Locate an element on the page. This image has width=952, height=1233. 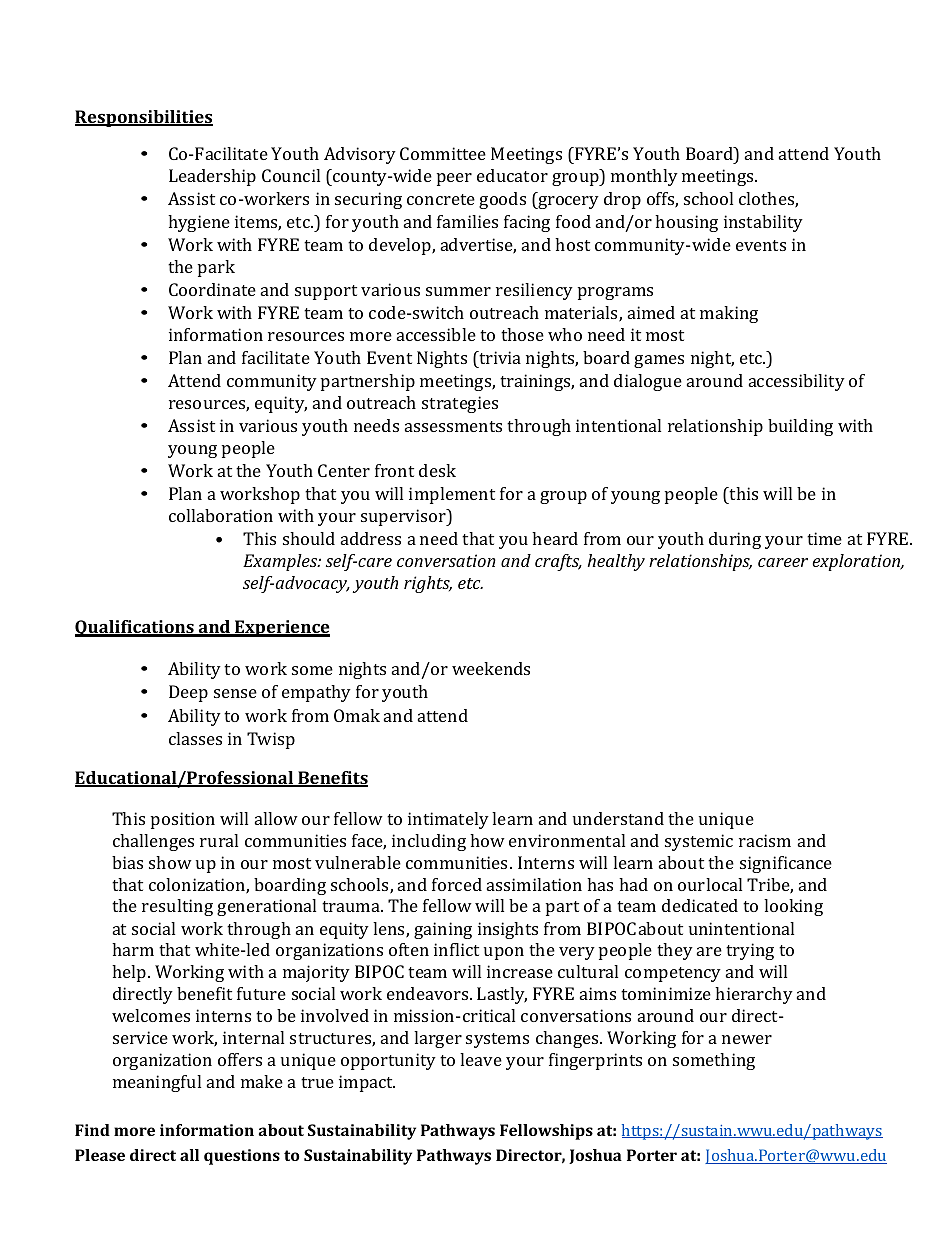
exploration is located at coordinates (857, 562).
